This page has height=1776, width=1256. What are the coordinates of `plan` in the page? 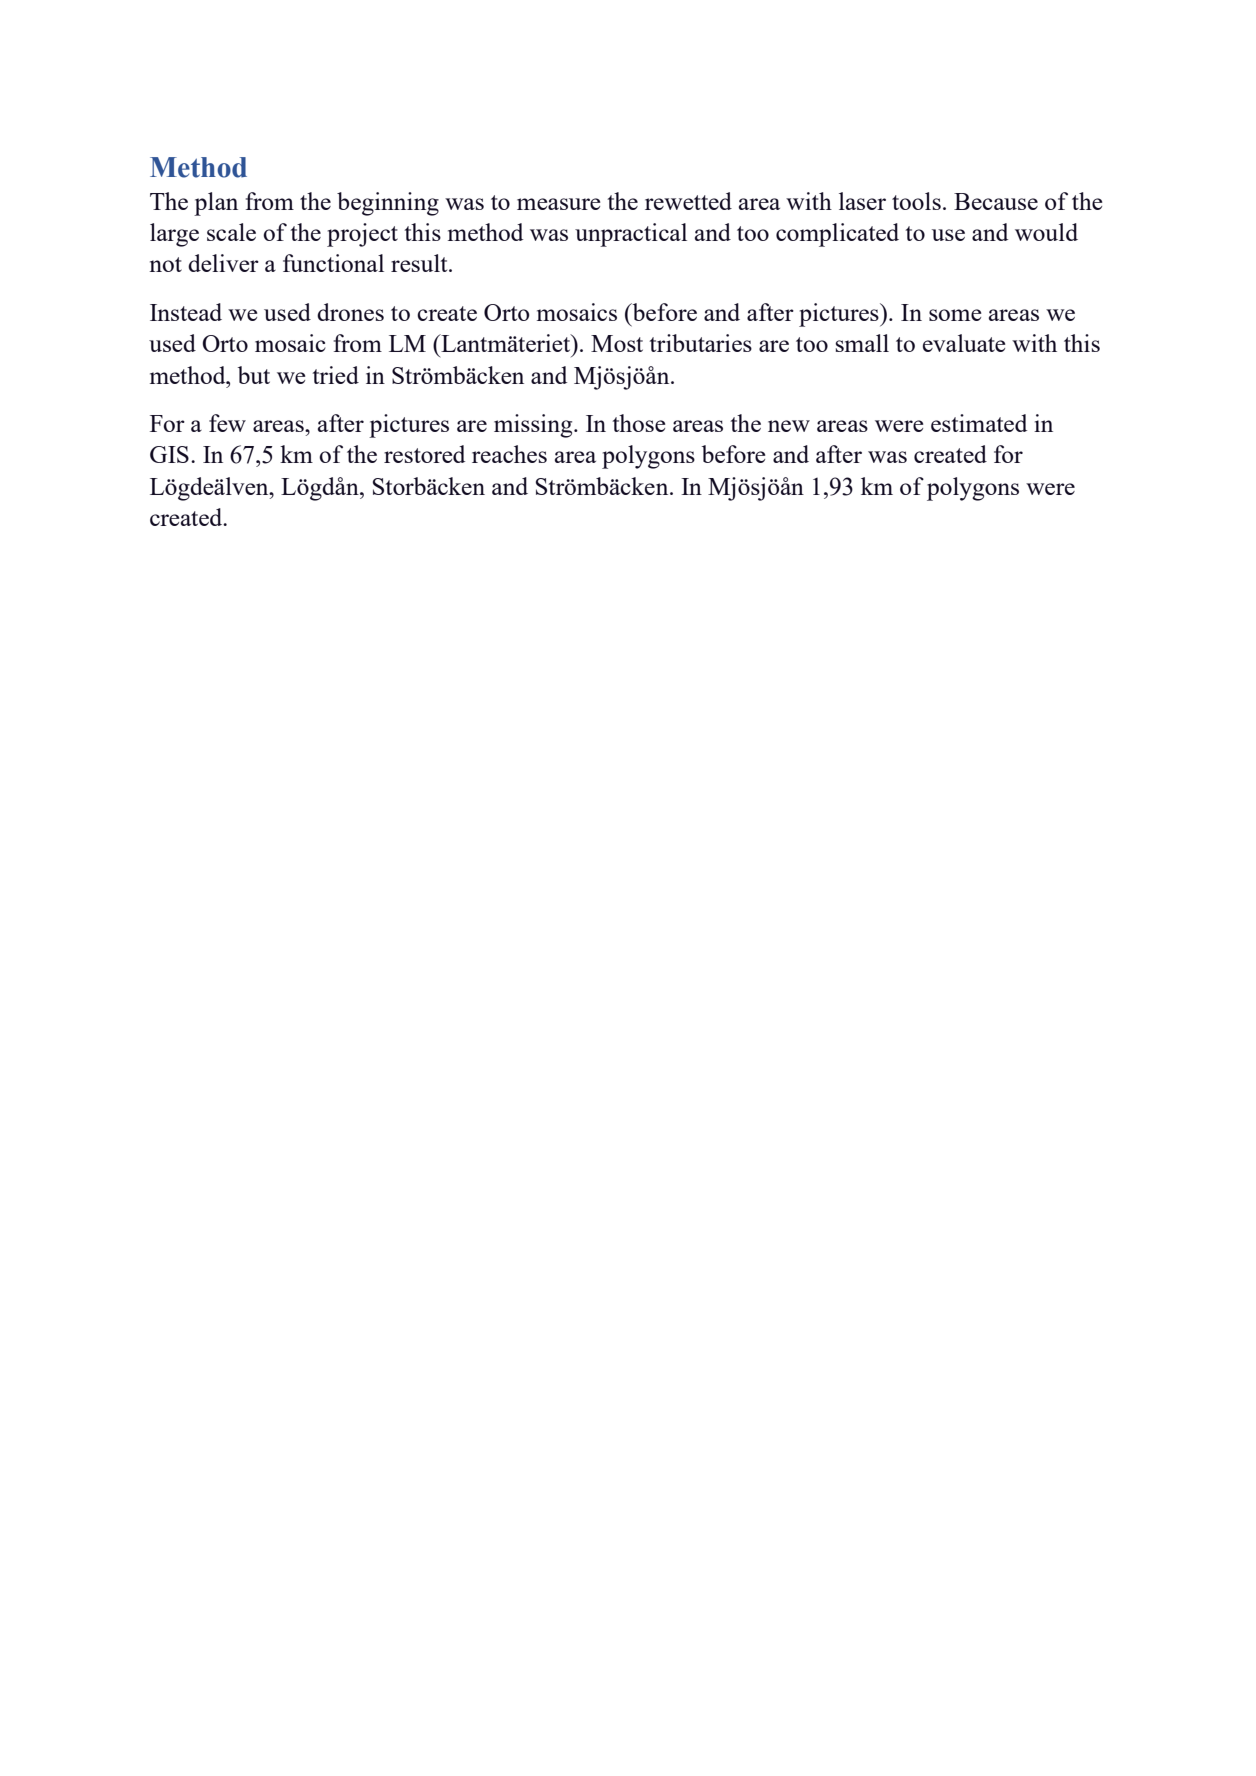 It's located at (216, 204).
